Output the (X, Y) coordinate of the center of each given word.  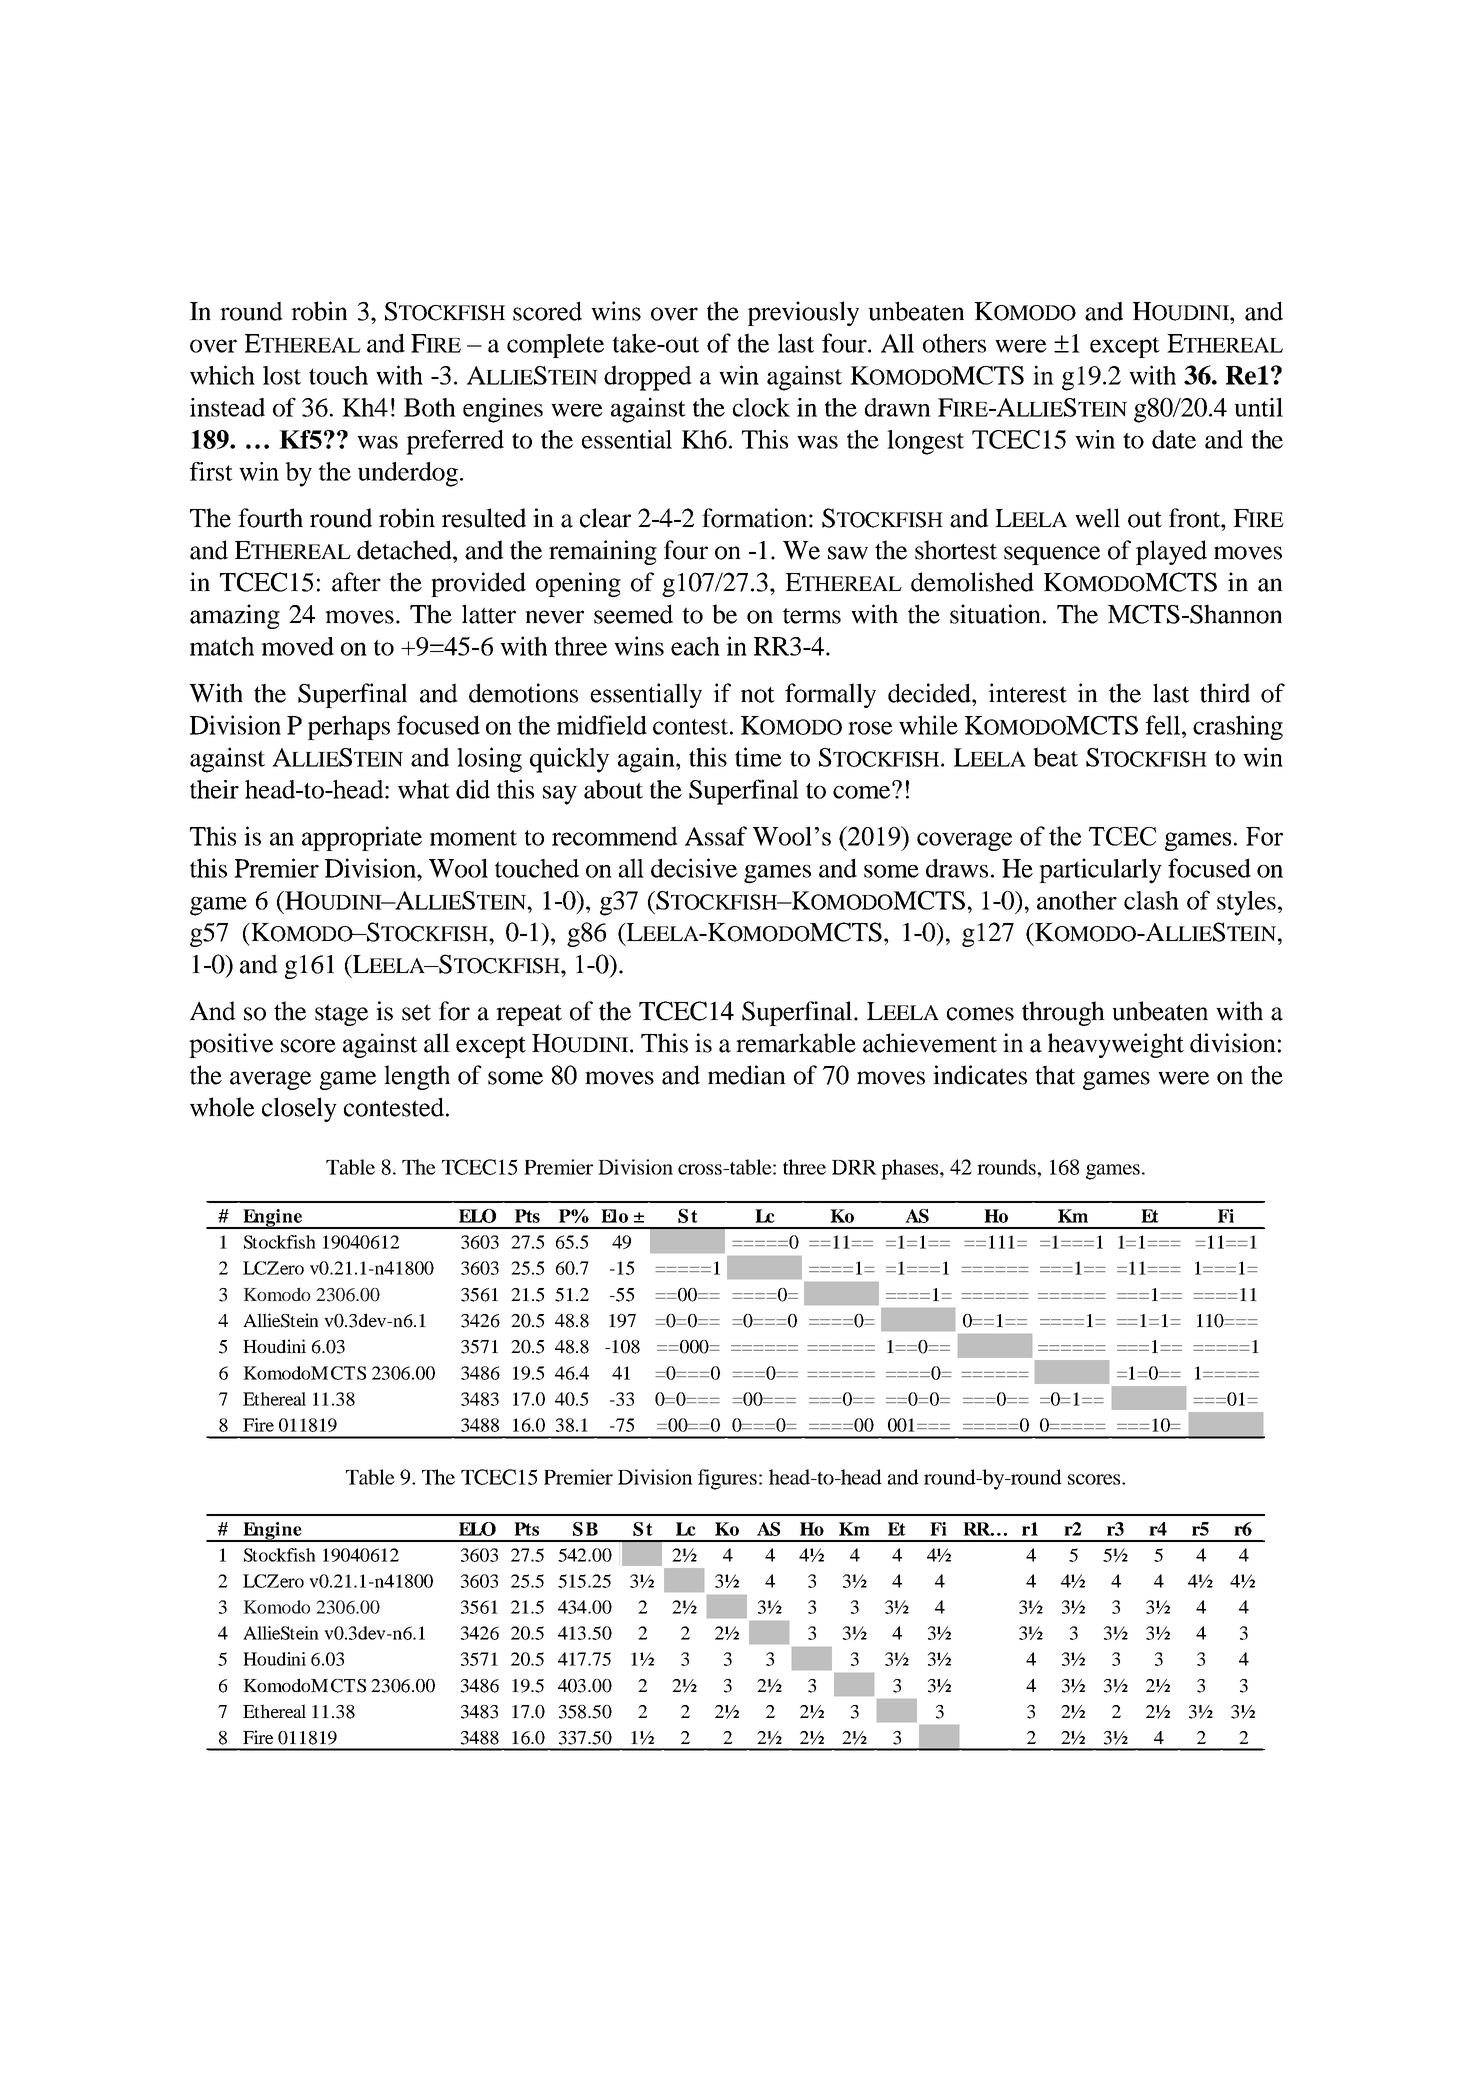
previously (803, 313)
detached (405, 550)
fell (1164, 725)
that (1055, 1075)
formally (830, 695)
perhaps (349, 727)
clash (1151, 900)
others (954, 343)
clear (605, 518)
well (1097, 518)
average (270, 1080)
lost (282, 375)
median (747, 1075)
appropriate (362, 838)
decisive (694, 868)
